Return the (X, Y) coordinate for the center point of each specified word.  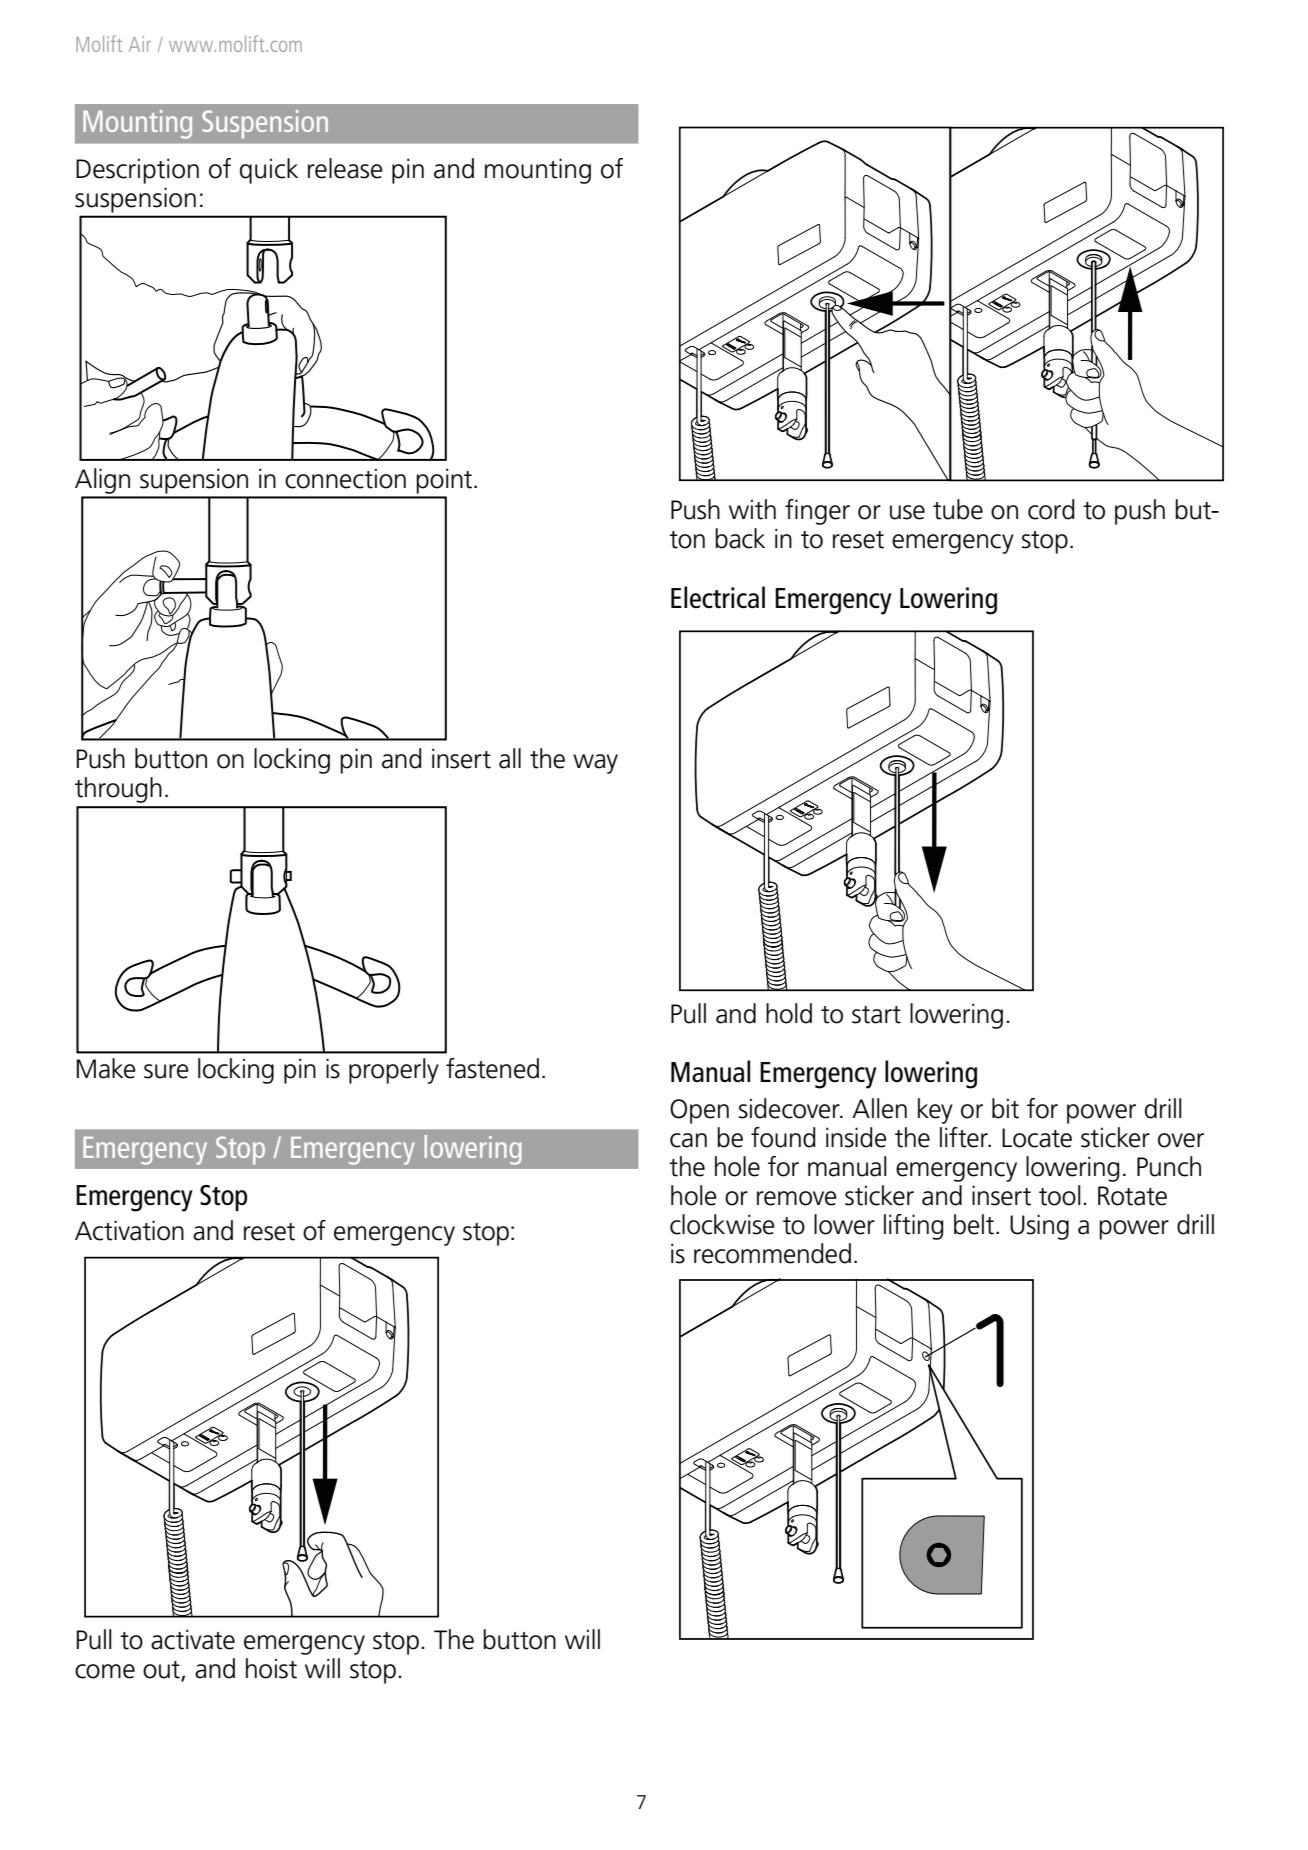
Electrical (718, 597)
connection (345, 478)
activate (193, 1639)
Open (699, 1111)
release (345, 168)
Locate (1037, 1138)
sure (166, 1071)
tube (958, 509)
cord (1051, 509)
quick (269, 171)
